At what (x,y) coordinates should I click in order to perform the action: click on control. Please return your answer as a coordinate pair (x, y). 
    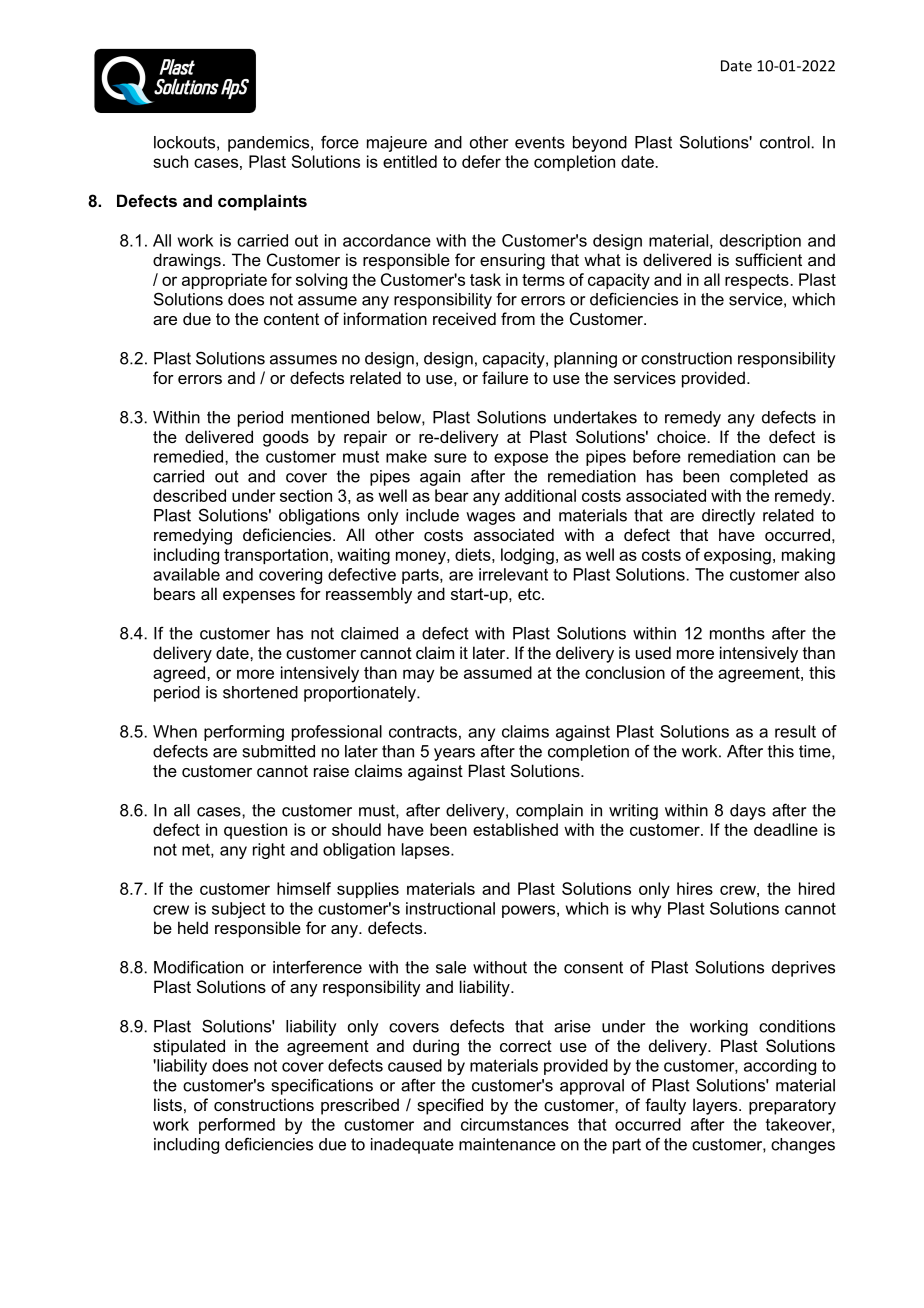
    Looking at the image, I should click on (785, 142).
